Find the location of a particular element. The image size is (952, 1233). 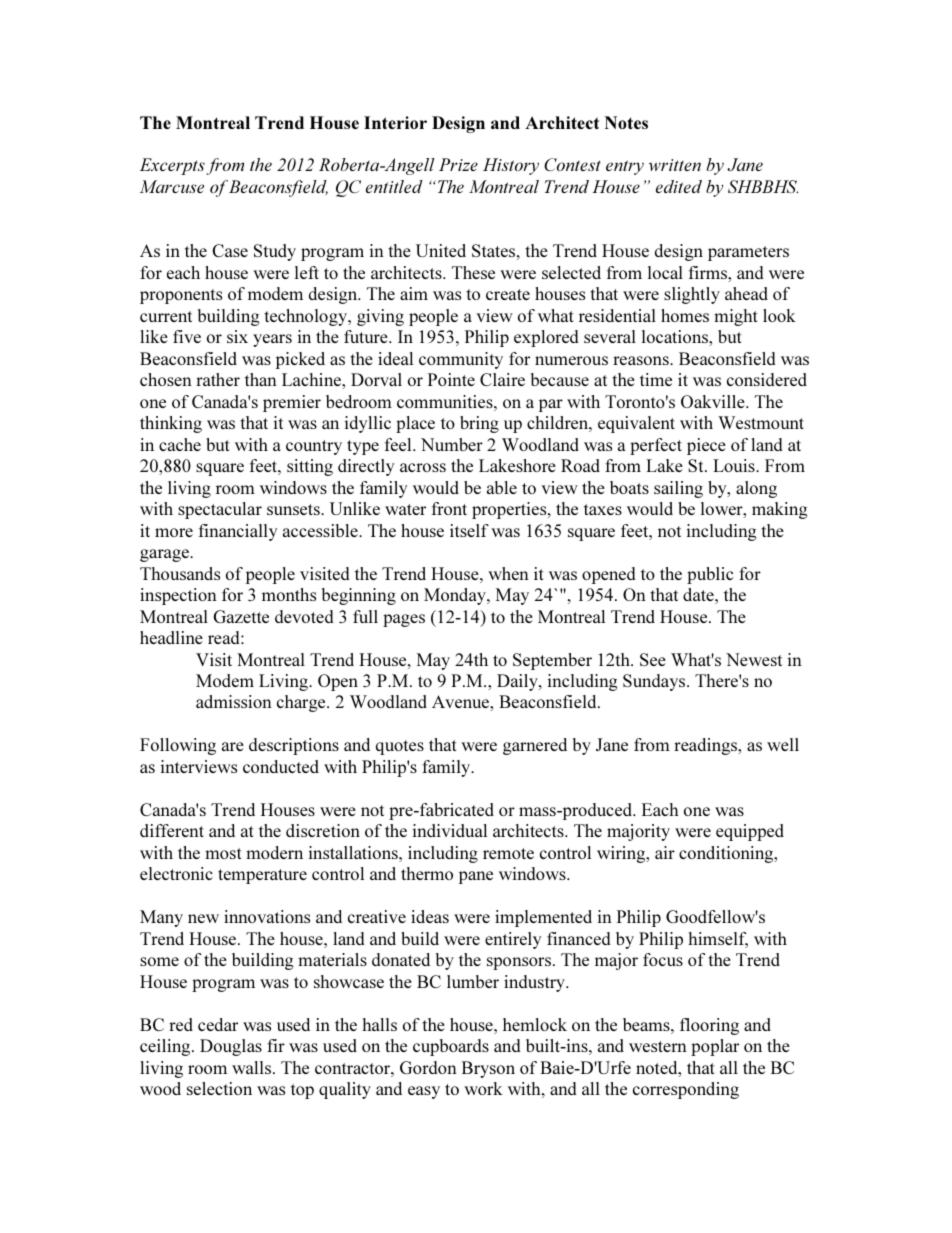

well is located at coordinates (783, 744).
